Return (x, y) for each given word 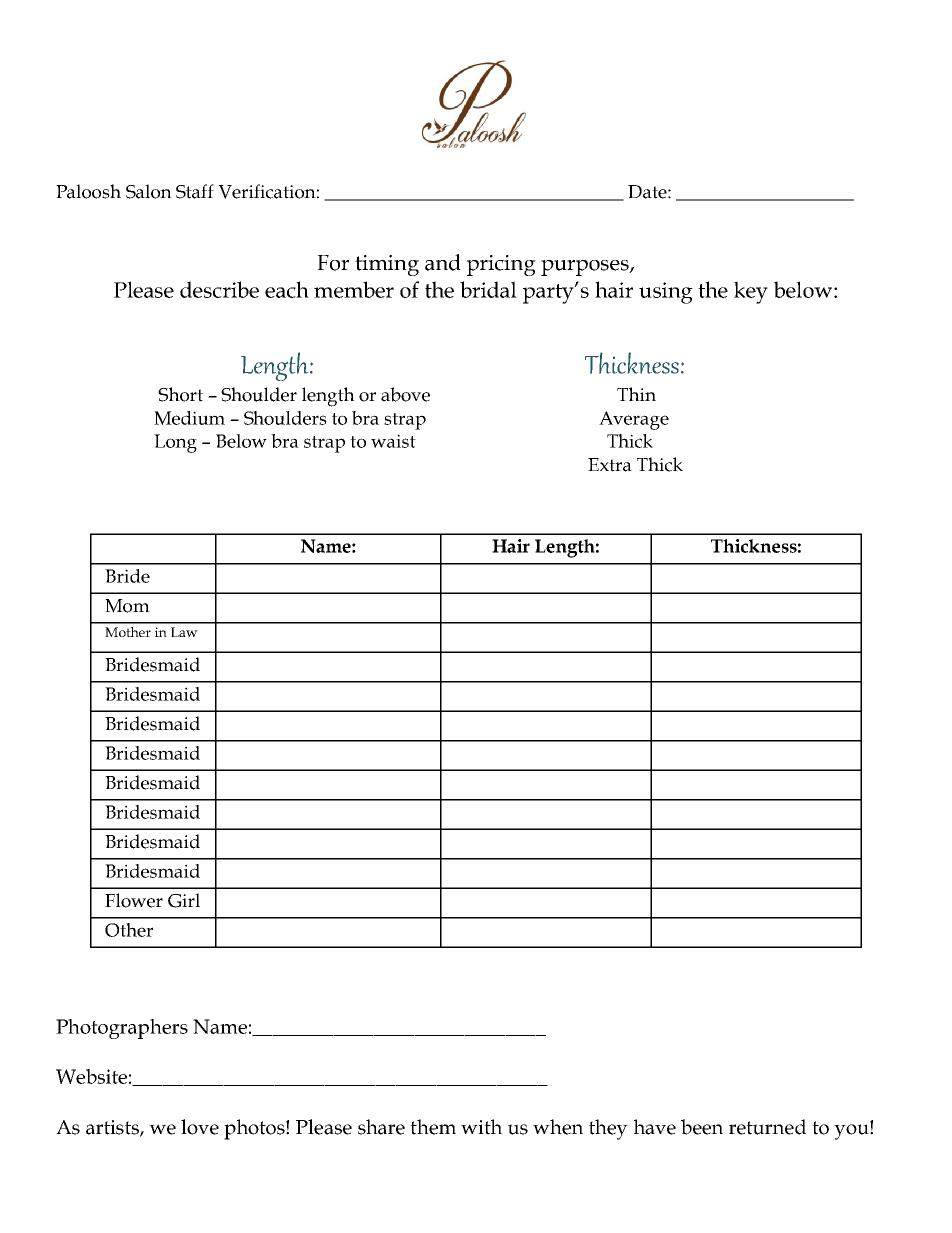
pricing (501, 265)
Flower (134, 900)
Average (634, 420)
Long (175, 443)
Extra (610, 465)
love (200, 1127)
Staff (195, 191)
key (751, 292)
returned (767, 1127)
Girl (184, 900)
